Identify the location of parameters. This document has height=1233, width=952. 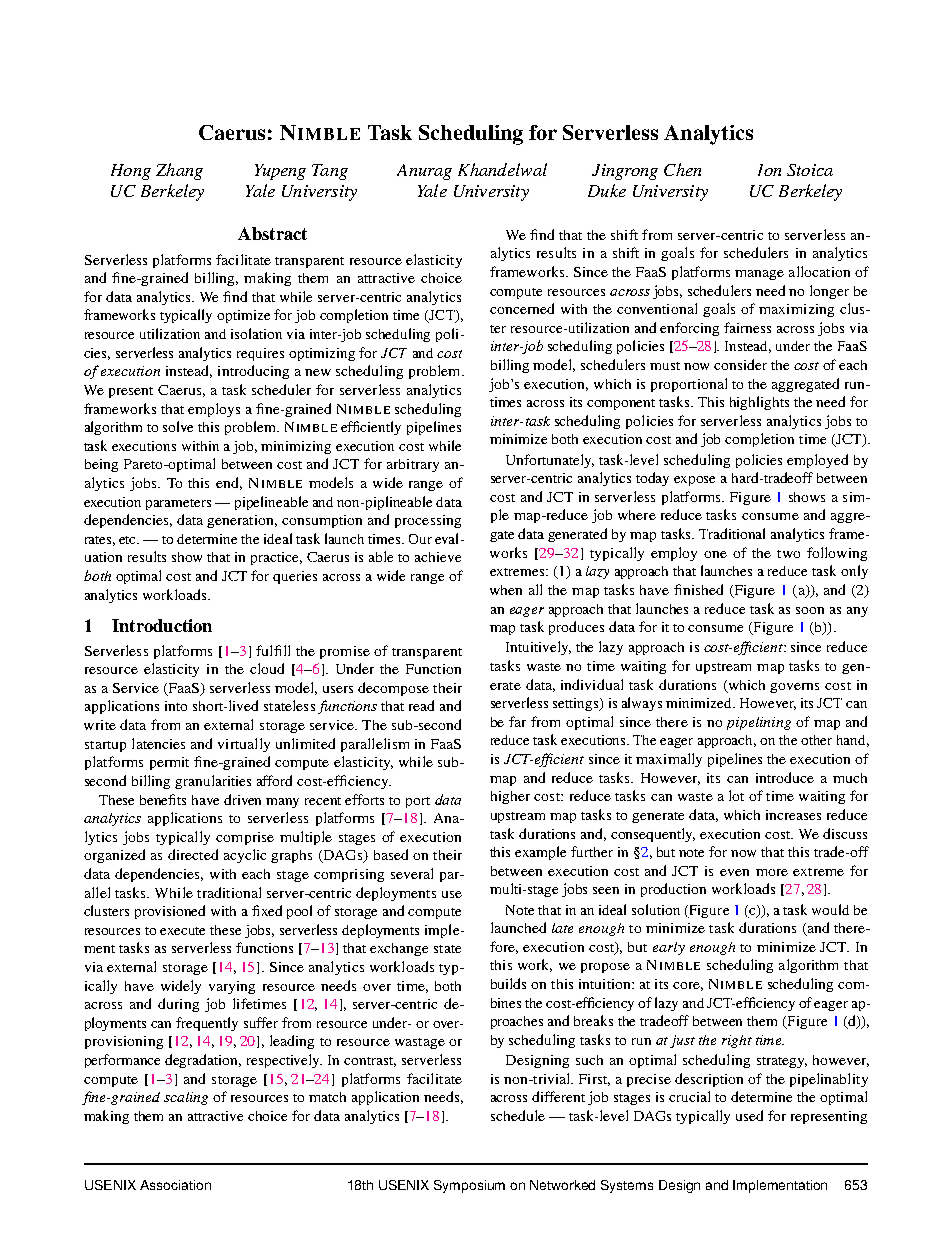
(178, 504).
